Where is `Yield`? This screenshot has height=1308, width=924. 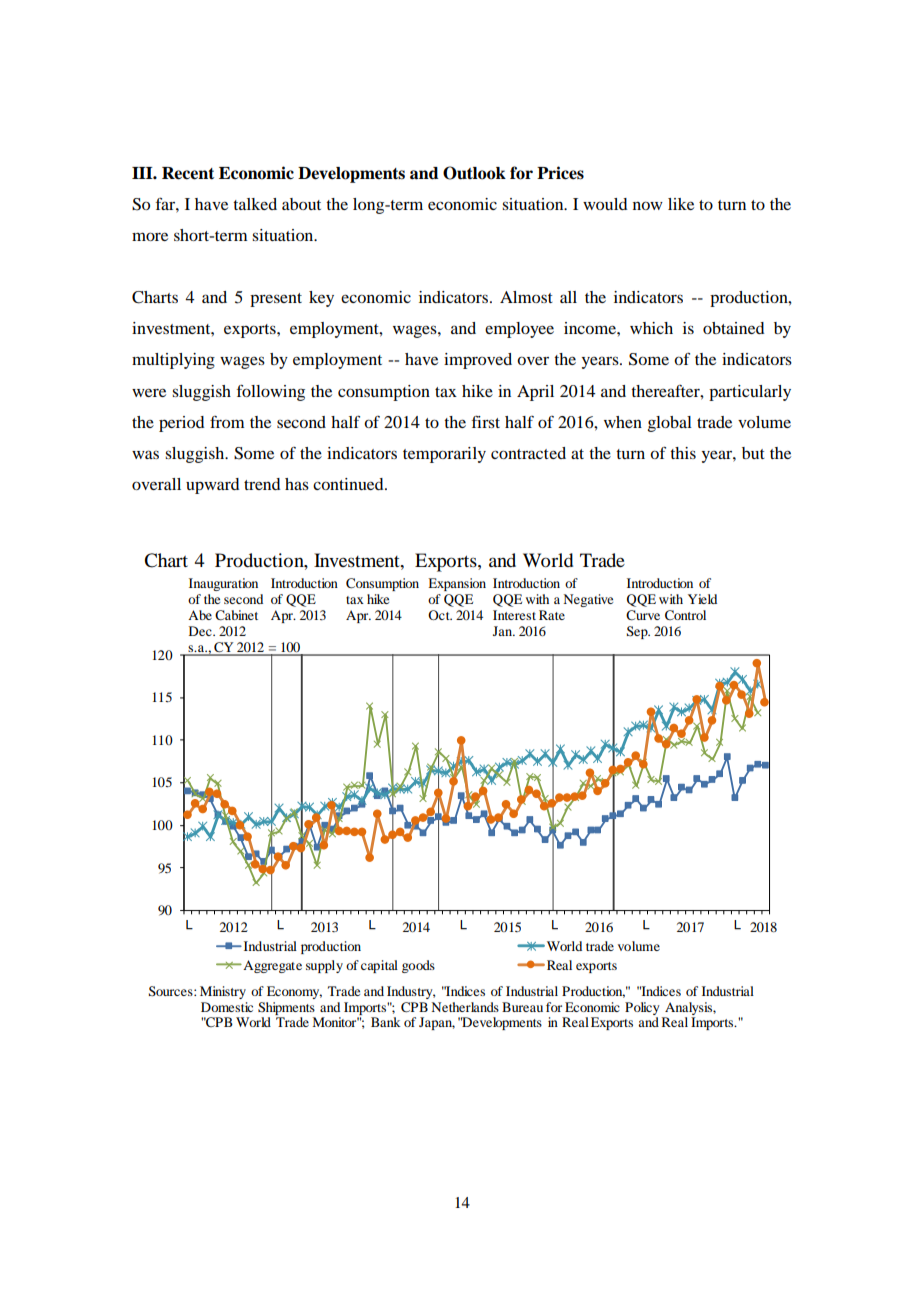
Yield is located at coordinates (702, 599).
